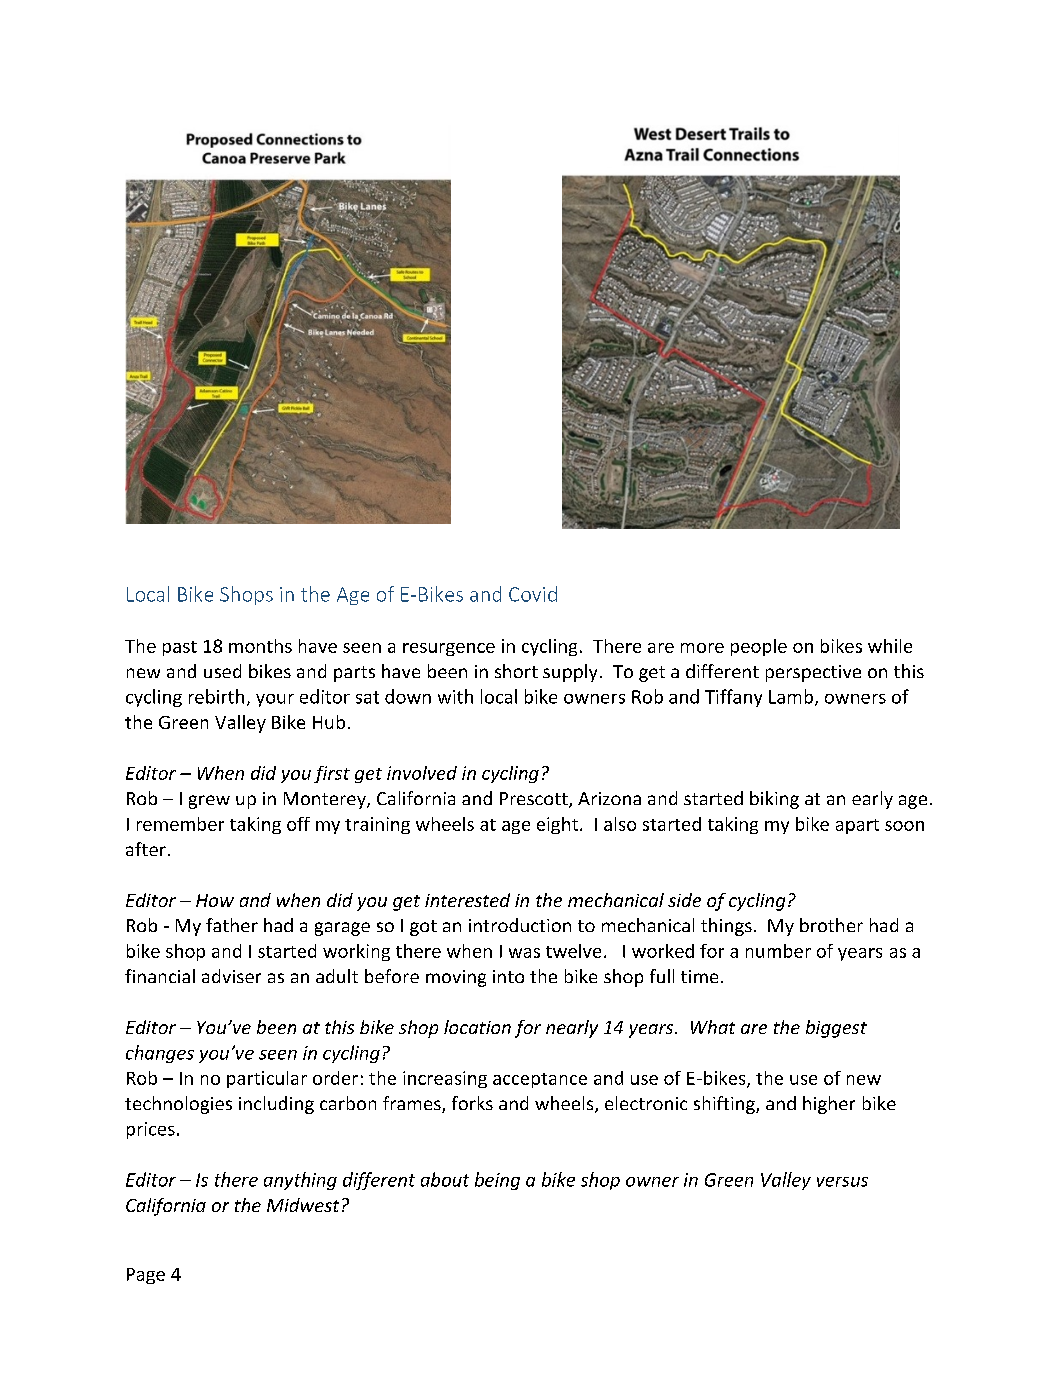 This image has width=1062, height=1374. I want to click on brother, so click(831, 925).
